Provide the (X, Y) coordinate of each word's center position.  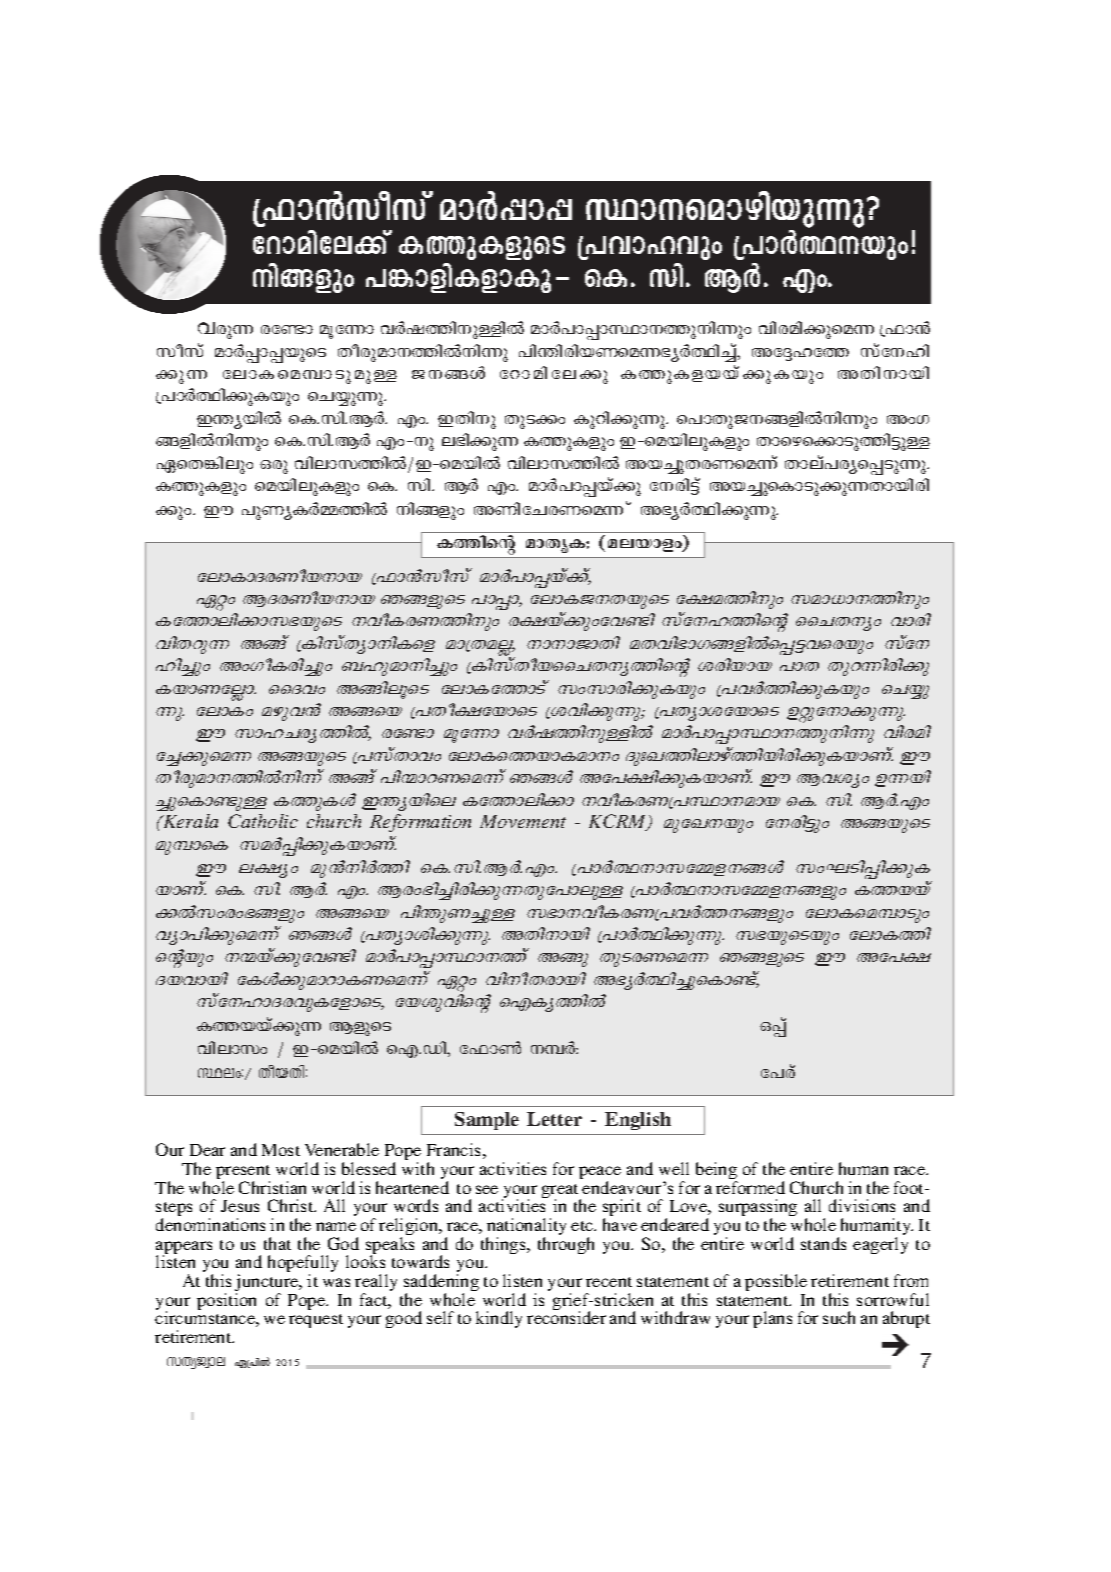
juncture (268, 1284)
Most (281, 1150)
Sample (487, 1121)
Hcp (274, 467)
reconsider (566, 1316)
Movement (523, 821)
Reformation (420, 823)
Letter (554, 1119)
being (716, 1172)
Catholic (263, 821)
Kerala (189, 821)
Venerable (342, 1149)
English (638, 1121)
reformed (750, 1187)
